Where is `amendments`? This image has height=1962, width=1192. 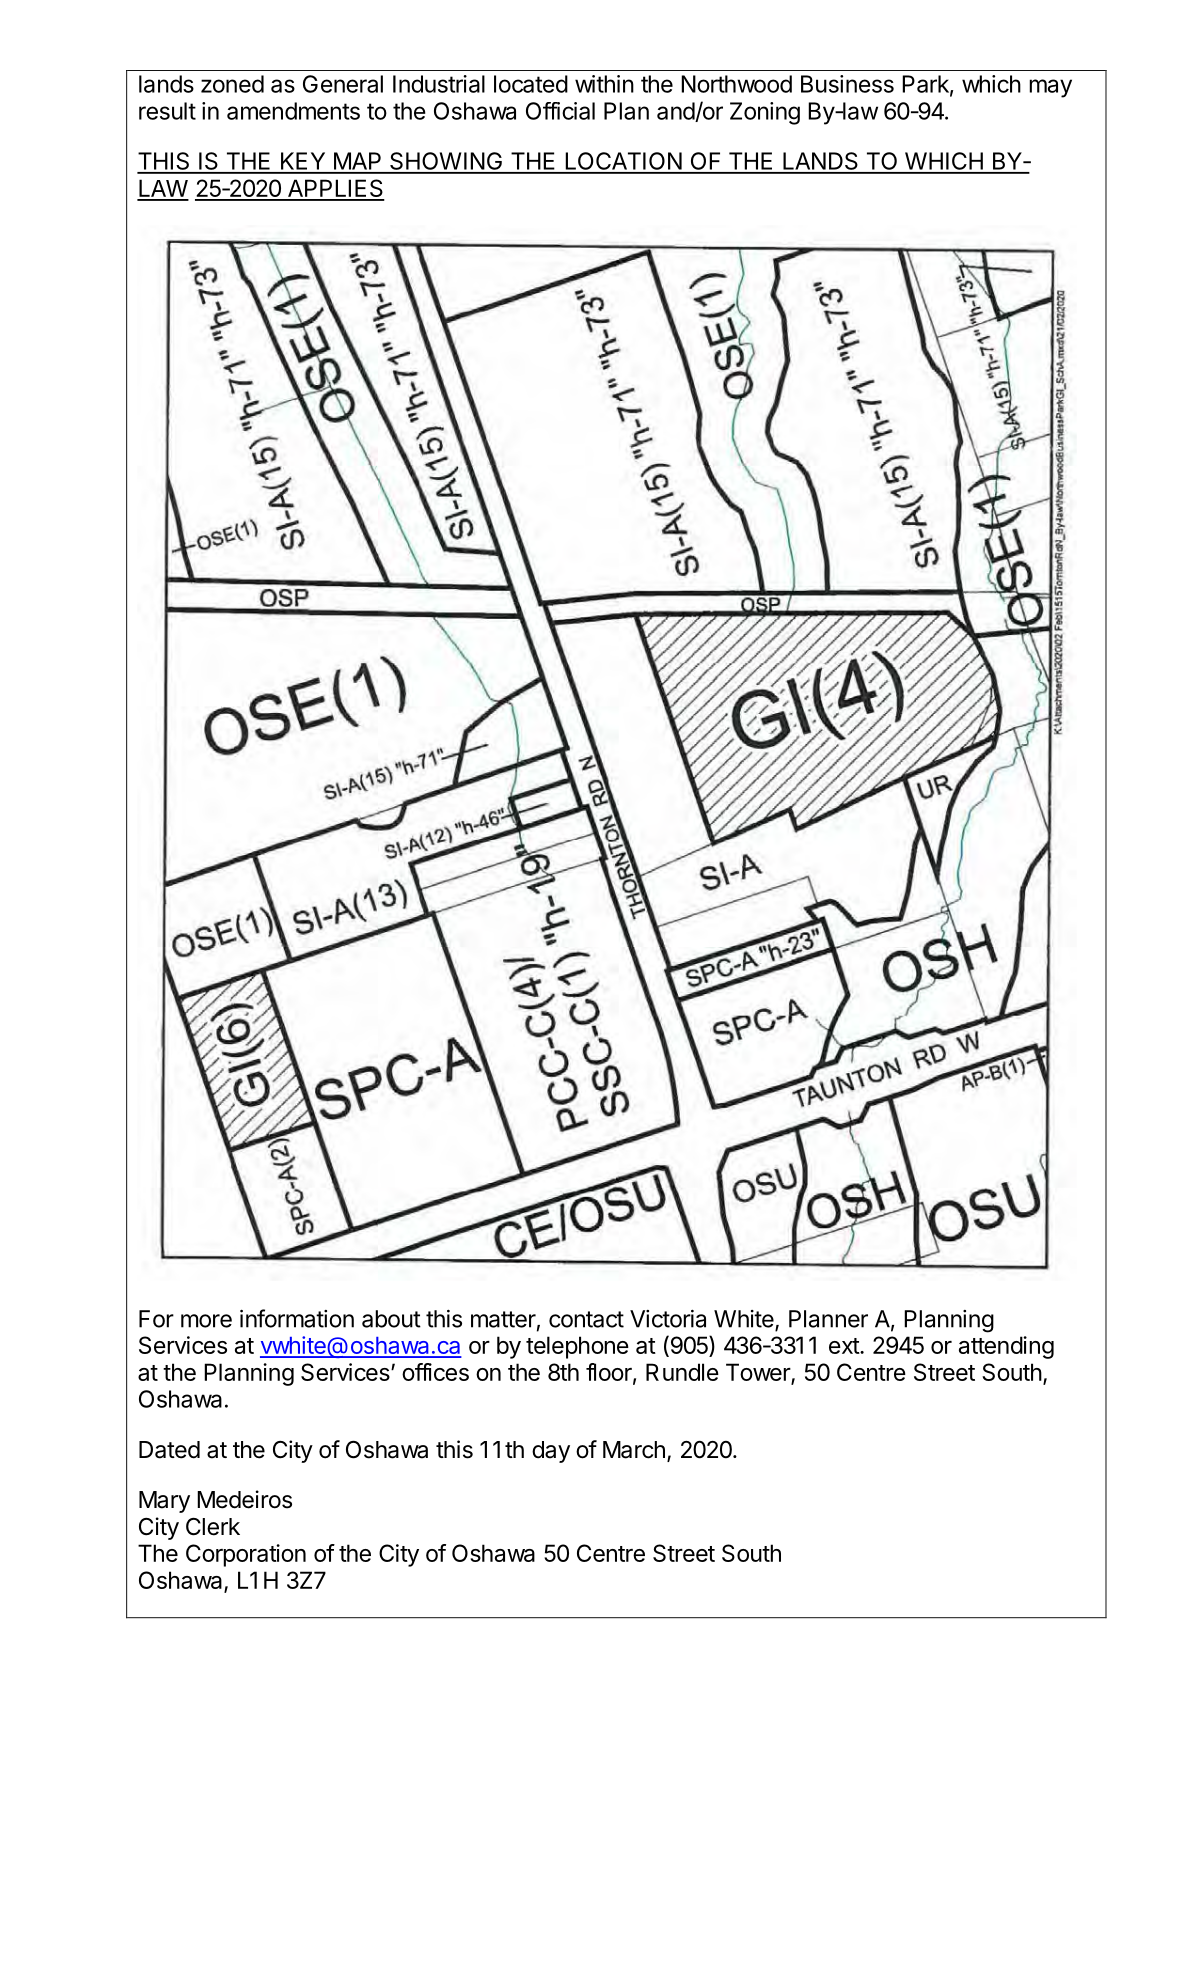
amendments is located at coordinates (293, 111).
